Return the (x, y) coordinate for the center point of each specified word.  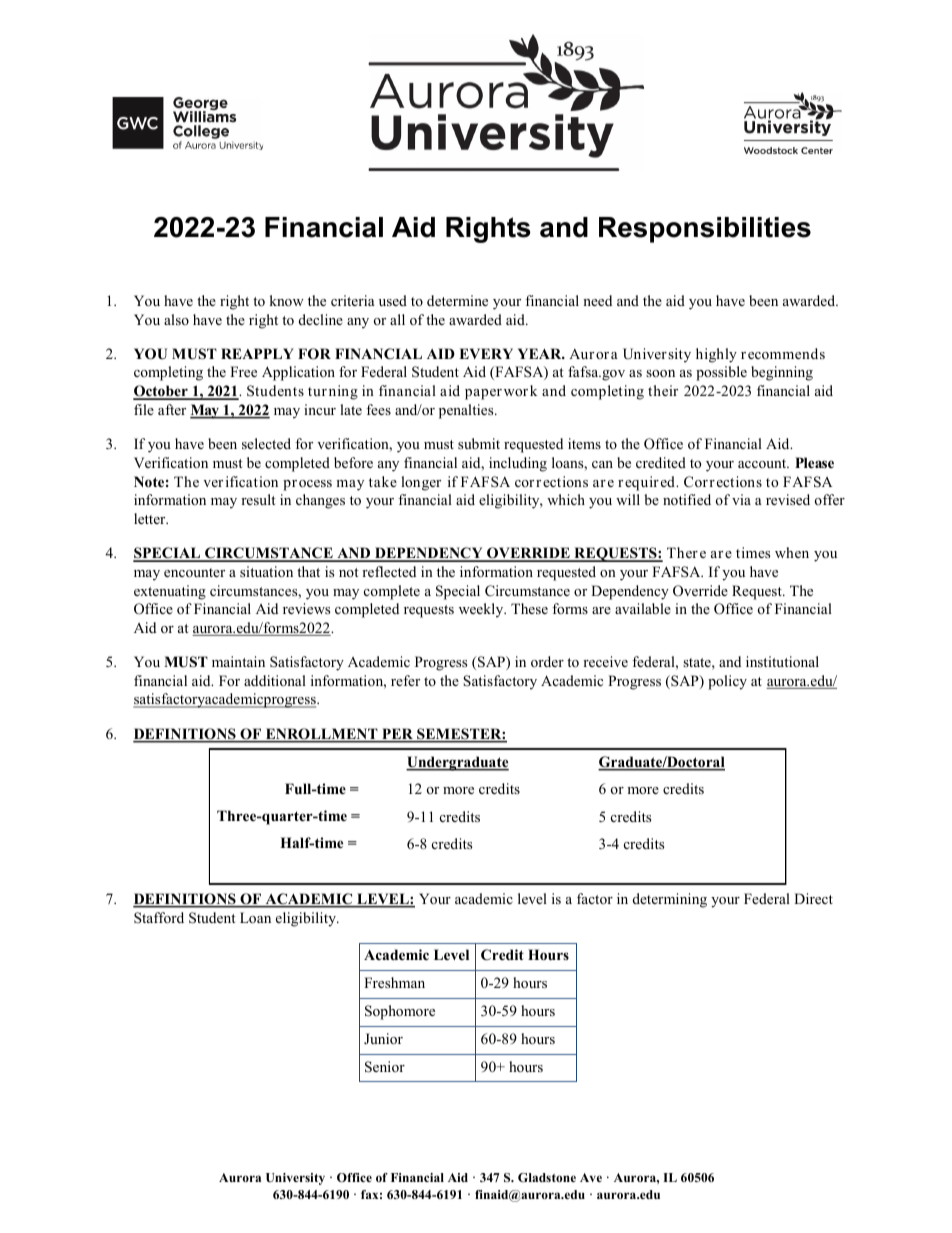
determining (670, 900)
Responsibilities (705, 230)
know (287, 300)
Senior (385, 1067)
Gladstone (547, 1177)
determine (457, 300)
